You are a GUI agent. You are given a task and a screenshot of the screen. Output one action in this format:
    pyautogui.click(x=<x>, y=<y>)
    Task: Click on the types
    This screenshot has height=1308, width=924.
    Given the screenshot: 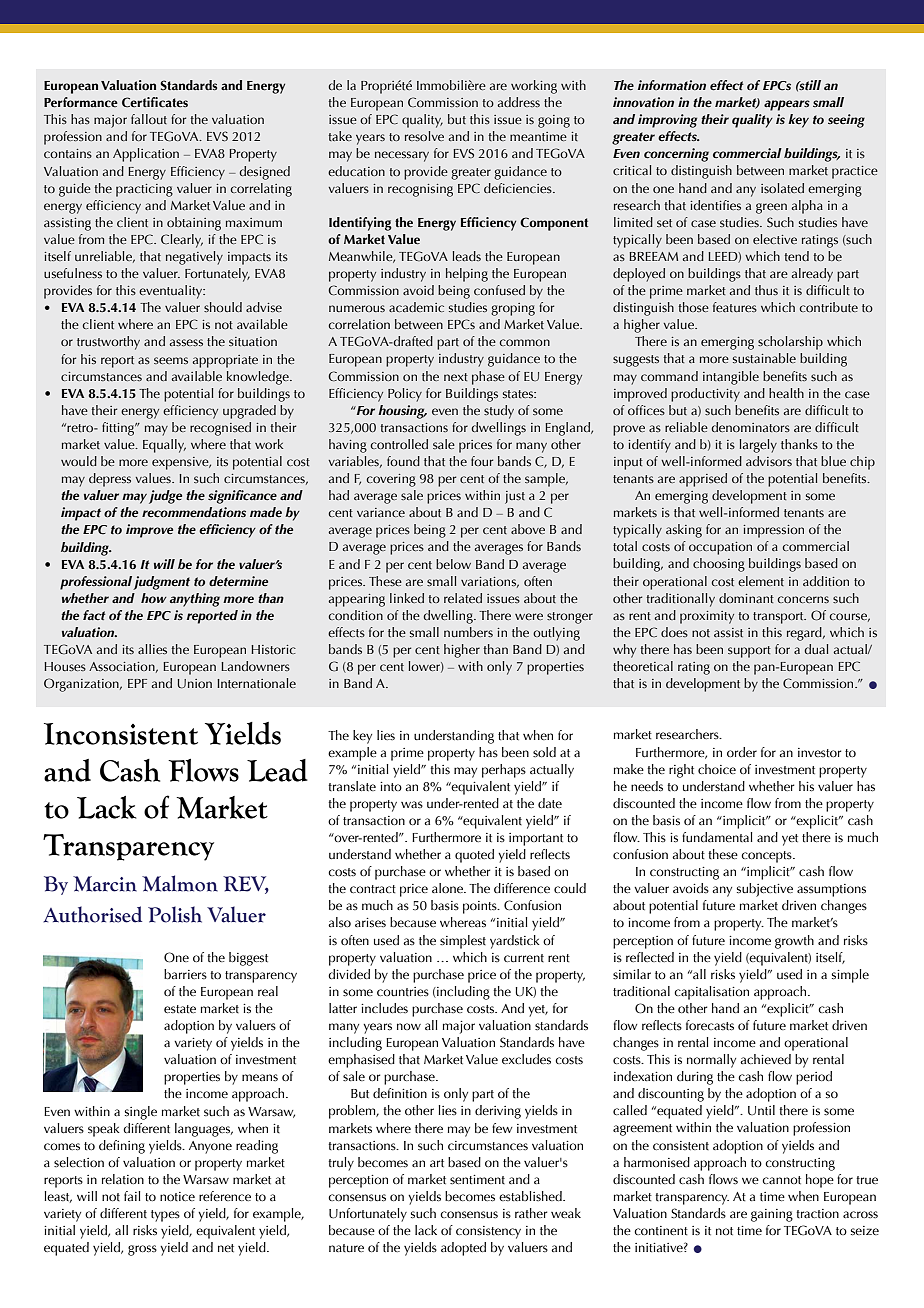 What is the action you would take?
    pyautogui.click(x=165, y=1216)
